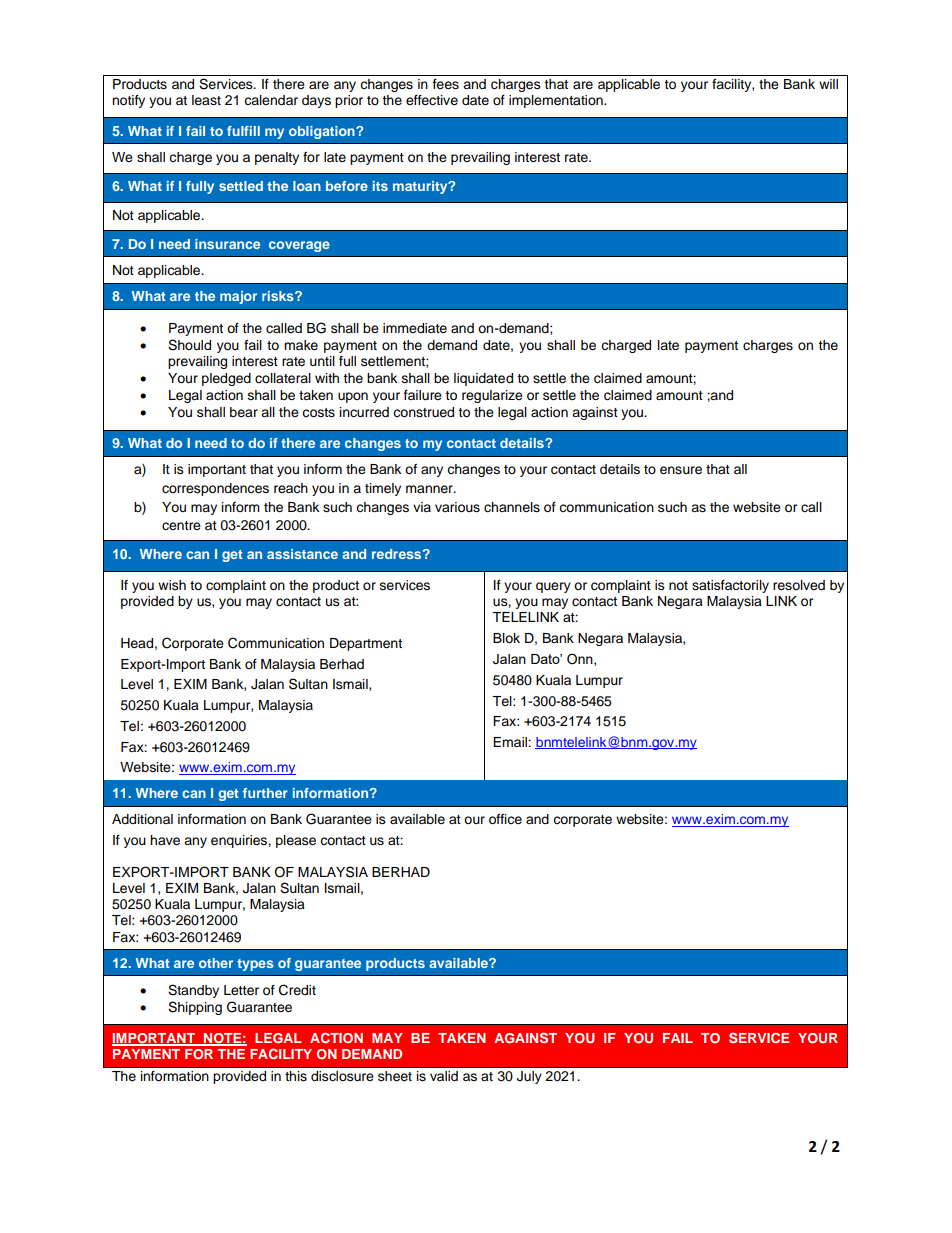  What do you see at coordinates (730, 586) in the page?
I see `satisfactorily` at bounding box center [730, 586].
